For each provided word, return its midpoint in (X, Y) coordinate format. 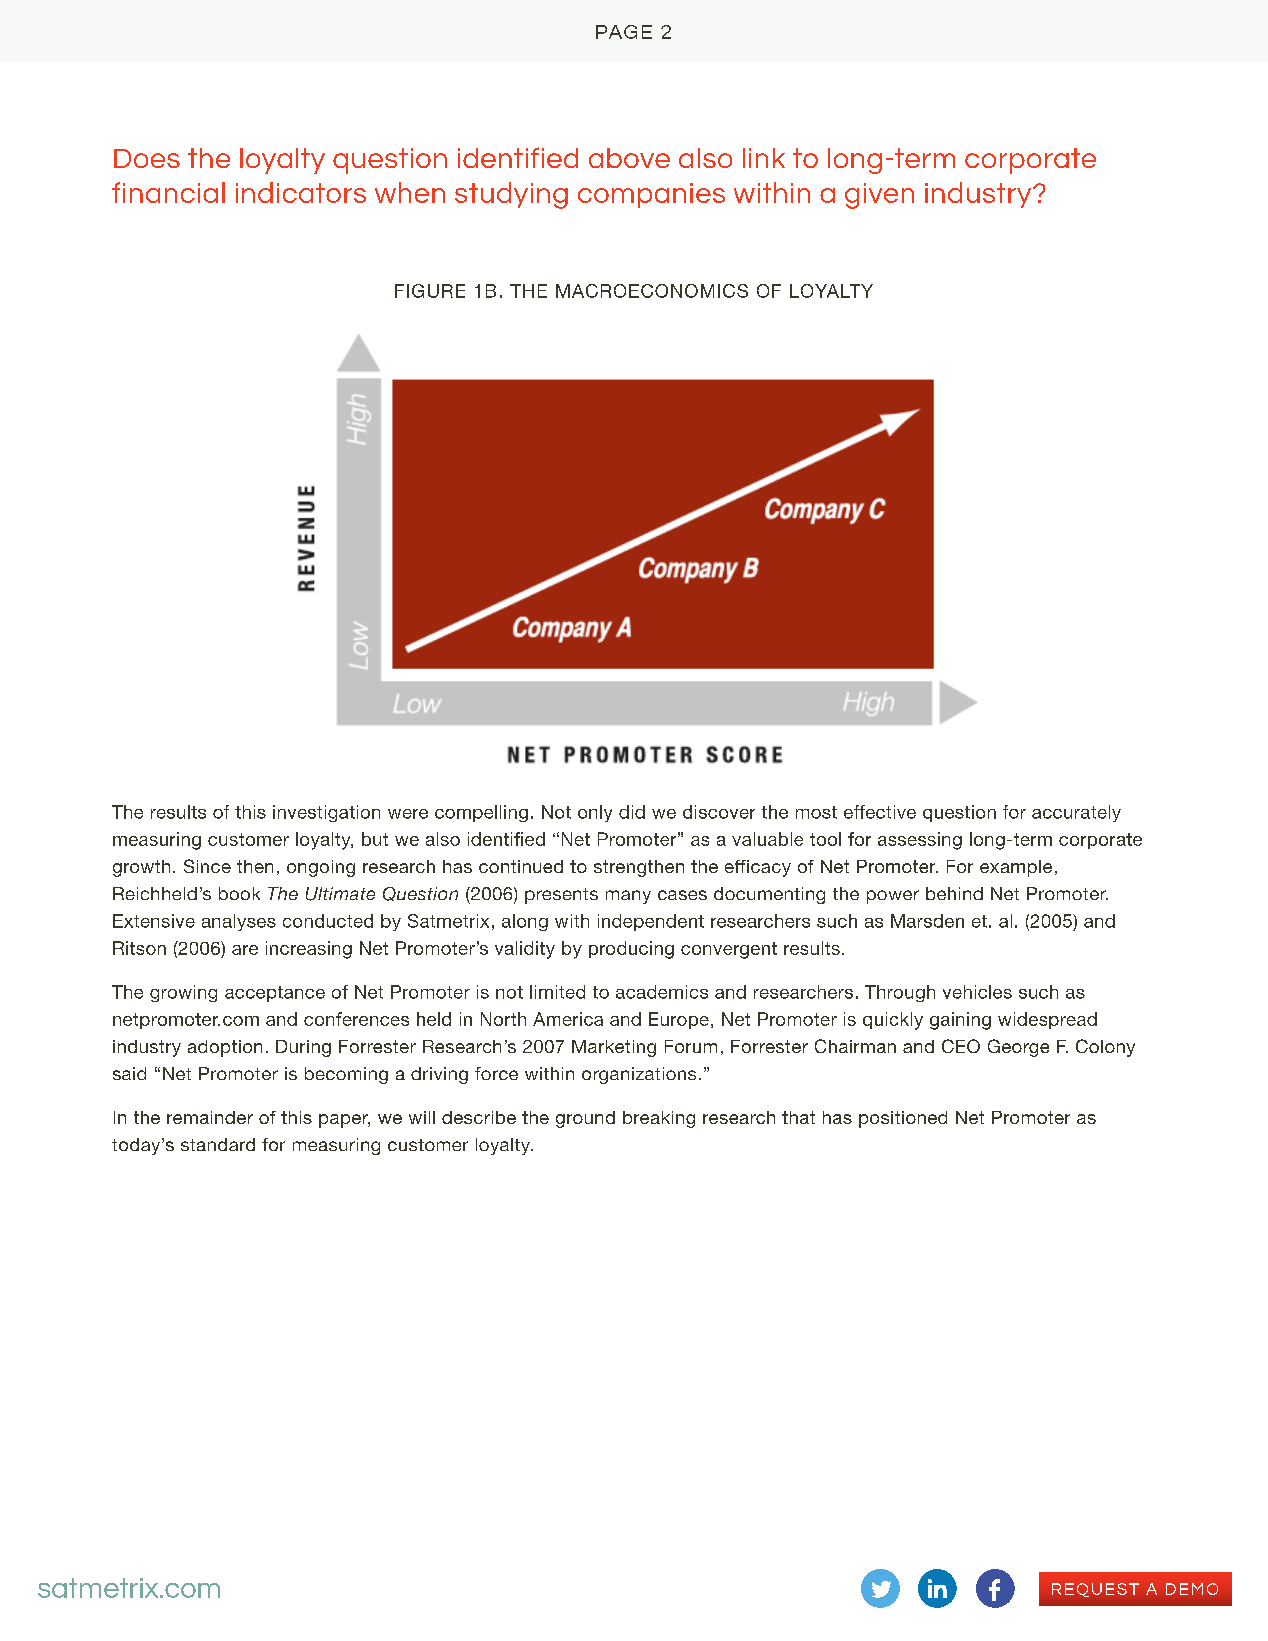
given (879, 196)
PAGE (624, 32)
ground (585, 1119)
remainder (210, 1117)
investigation (326, 813)
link (764, 158)
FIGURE (430, 291)
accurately (1076, 813)
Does (147, 158)
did (632, 812)
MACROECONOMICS (652, 291)
